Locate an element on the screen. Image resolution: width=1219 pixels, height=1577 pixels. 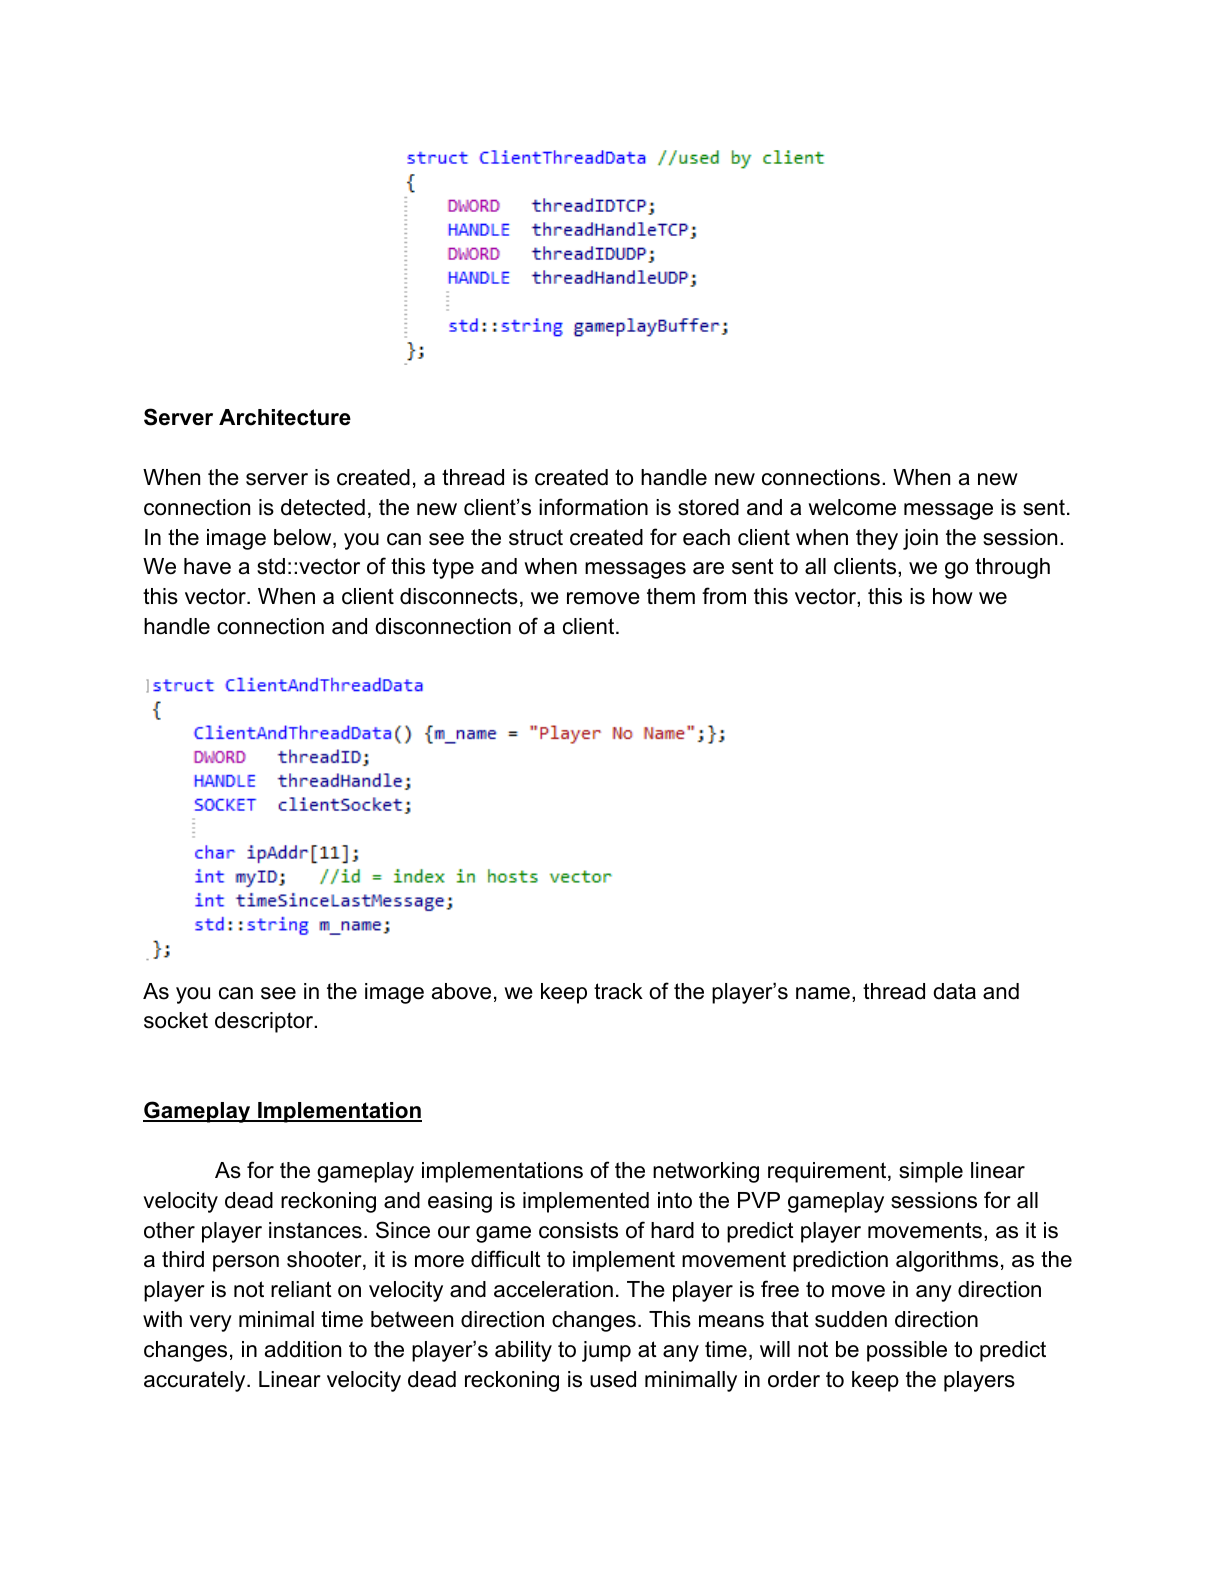
welcome is located at coordinates (852, 507).
